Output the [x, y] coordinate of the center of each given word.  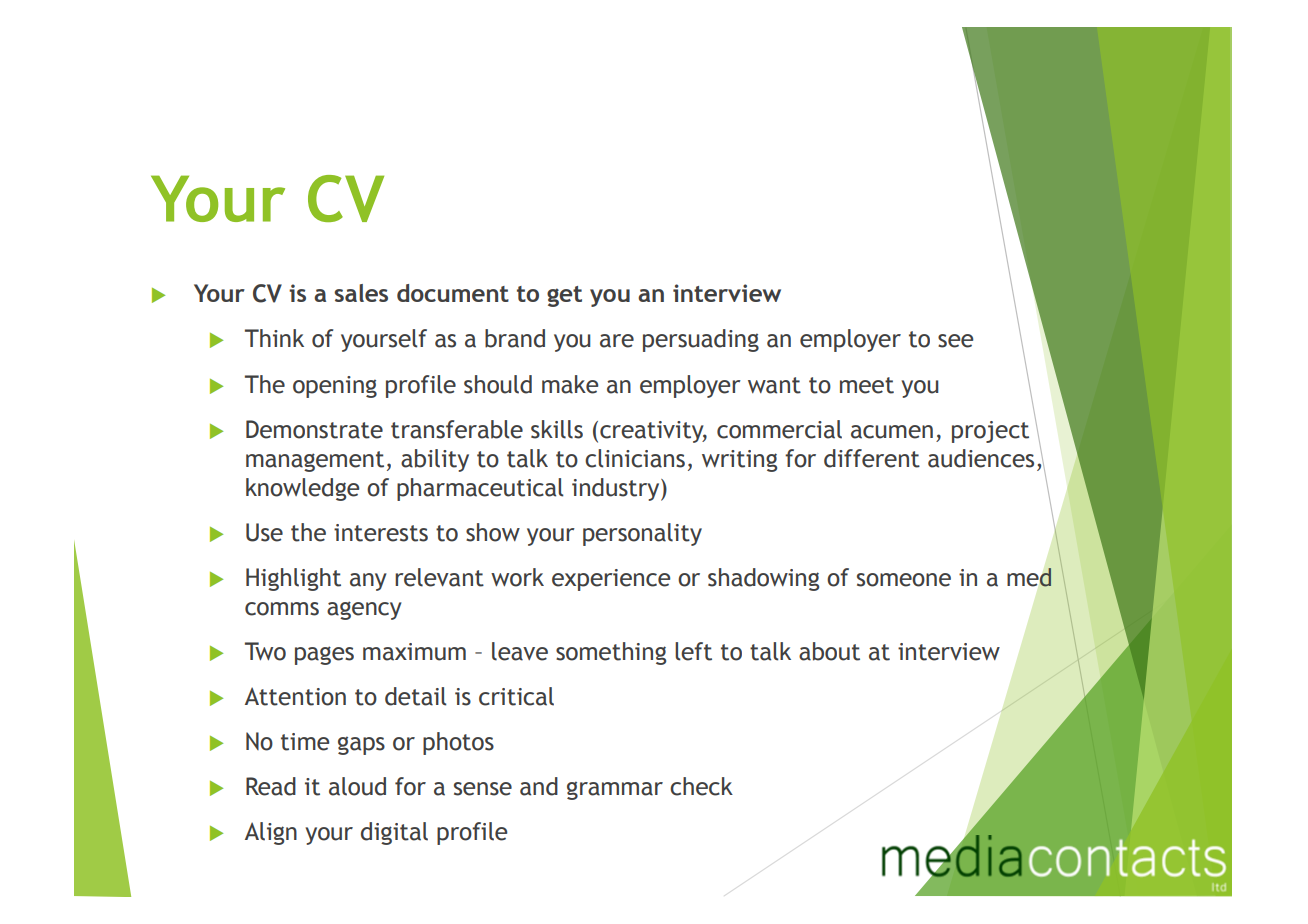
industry [617, 489]
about [829, 651]
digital [394, 833]
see [955, 341]
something [611, 653]
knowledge [302, 489]
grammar [615, 790]
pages [324, 655]
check [701, 786]
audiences [981, 458]
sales [361, 293]
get [564, 296]
